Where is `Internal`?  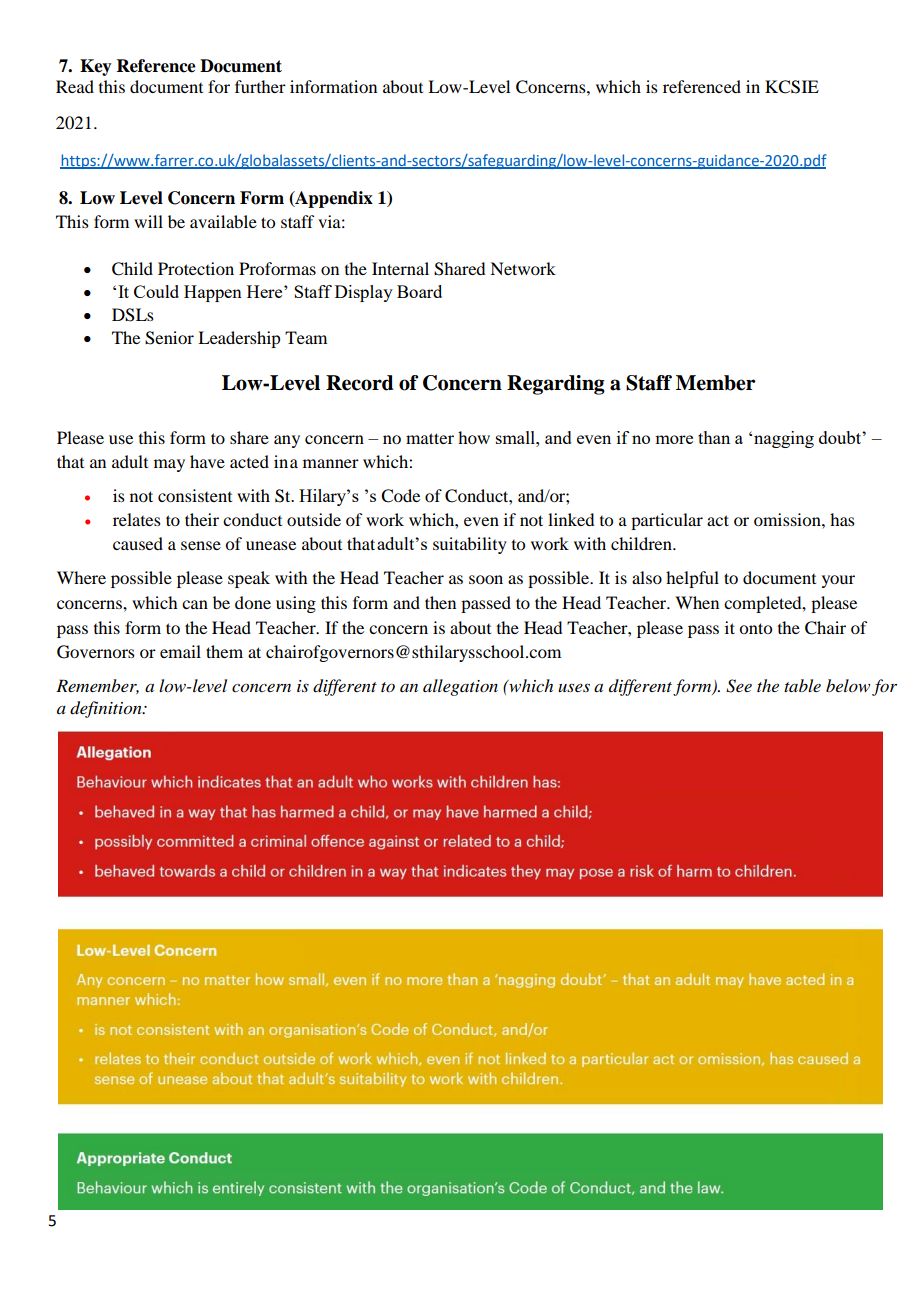 Internal is located at coordinates (400, 268).
